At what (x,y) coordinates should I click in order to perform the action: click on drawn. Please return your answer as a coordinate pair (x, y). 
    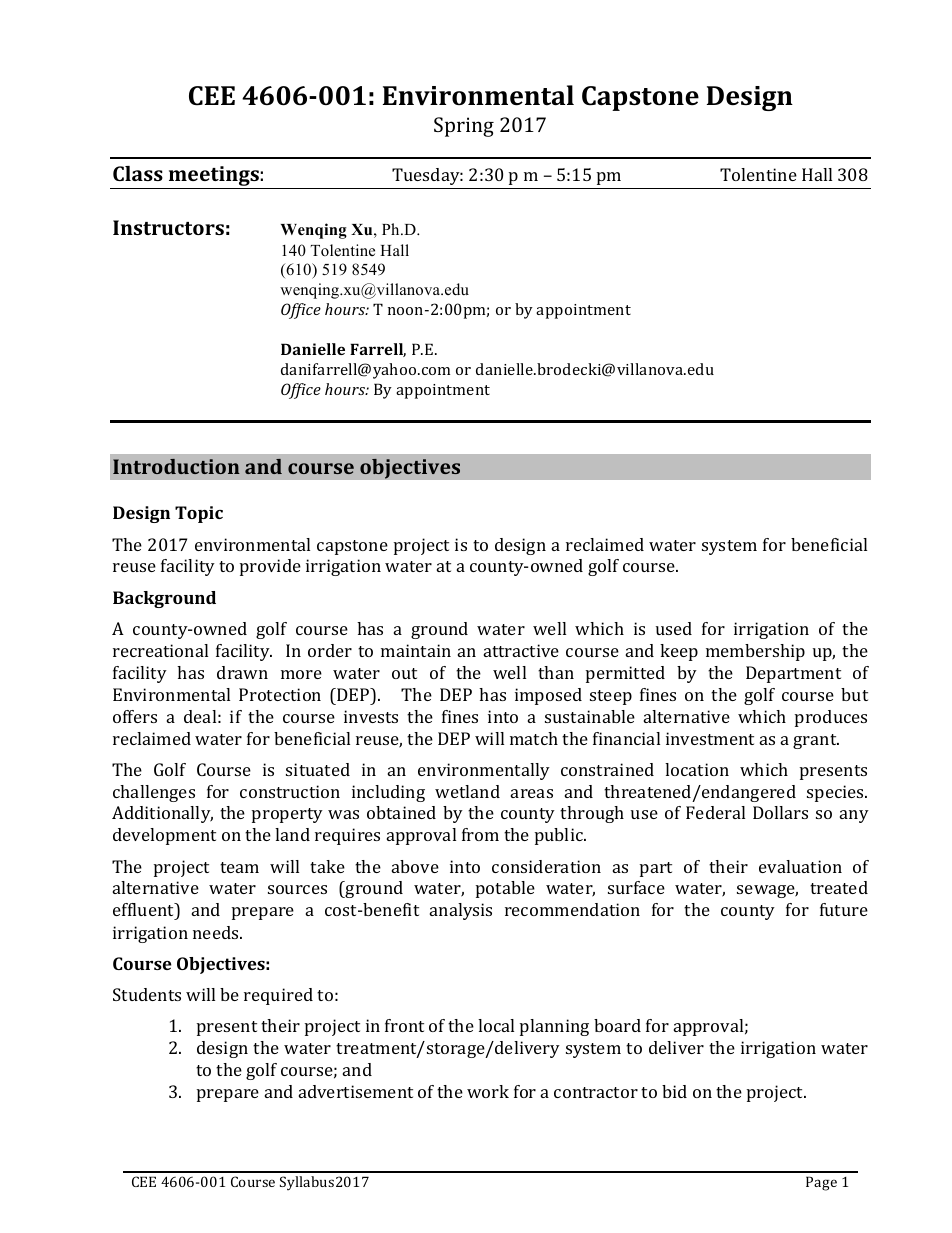
    Looking at the image, I should click on (242, 672).
